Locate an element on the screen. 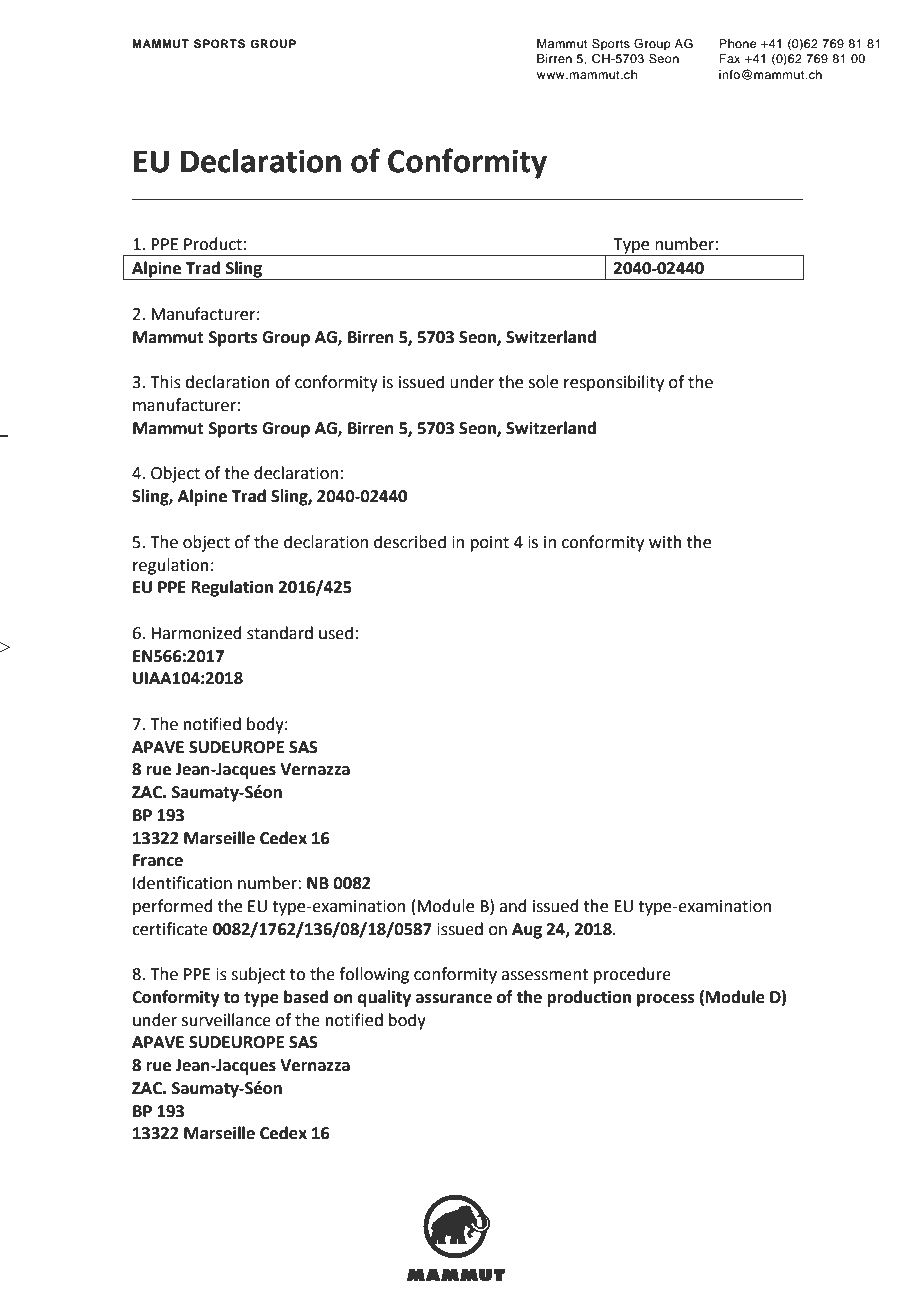  assurance is located at coordinates (454, 999).
